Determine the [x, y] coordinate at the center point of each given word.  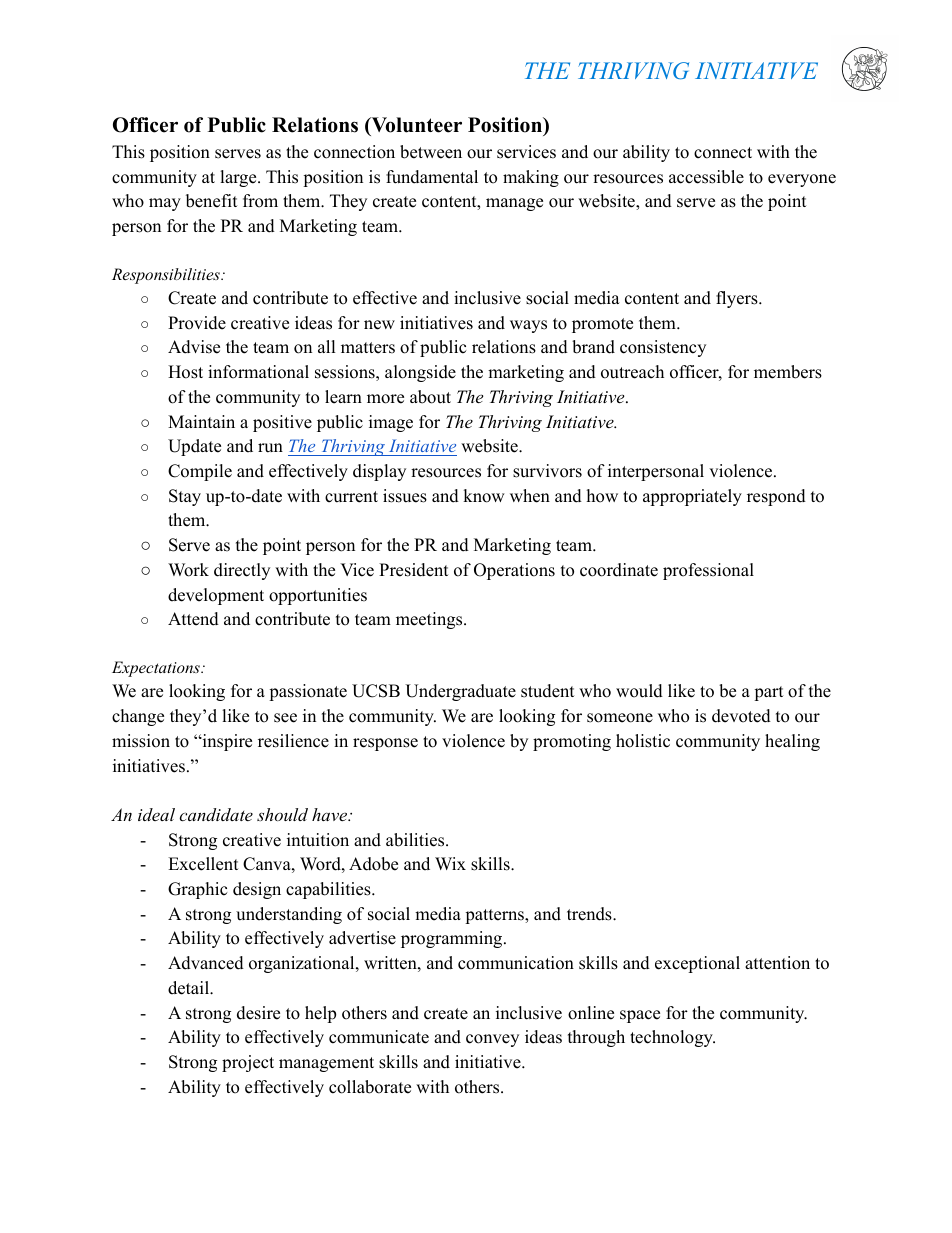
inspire [226, 742]
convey [492, 1040]
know [484, 496]
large [239, 178]
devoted [741, 716]
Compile [200, 472]
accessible [706, 177]
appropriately [692, 497]
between [431, 152]
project [248, 1063]
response [385, 744]
